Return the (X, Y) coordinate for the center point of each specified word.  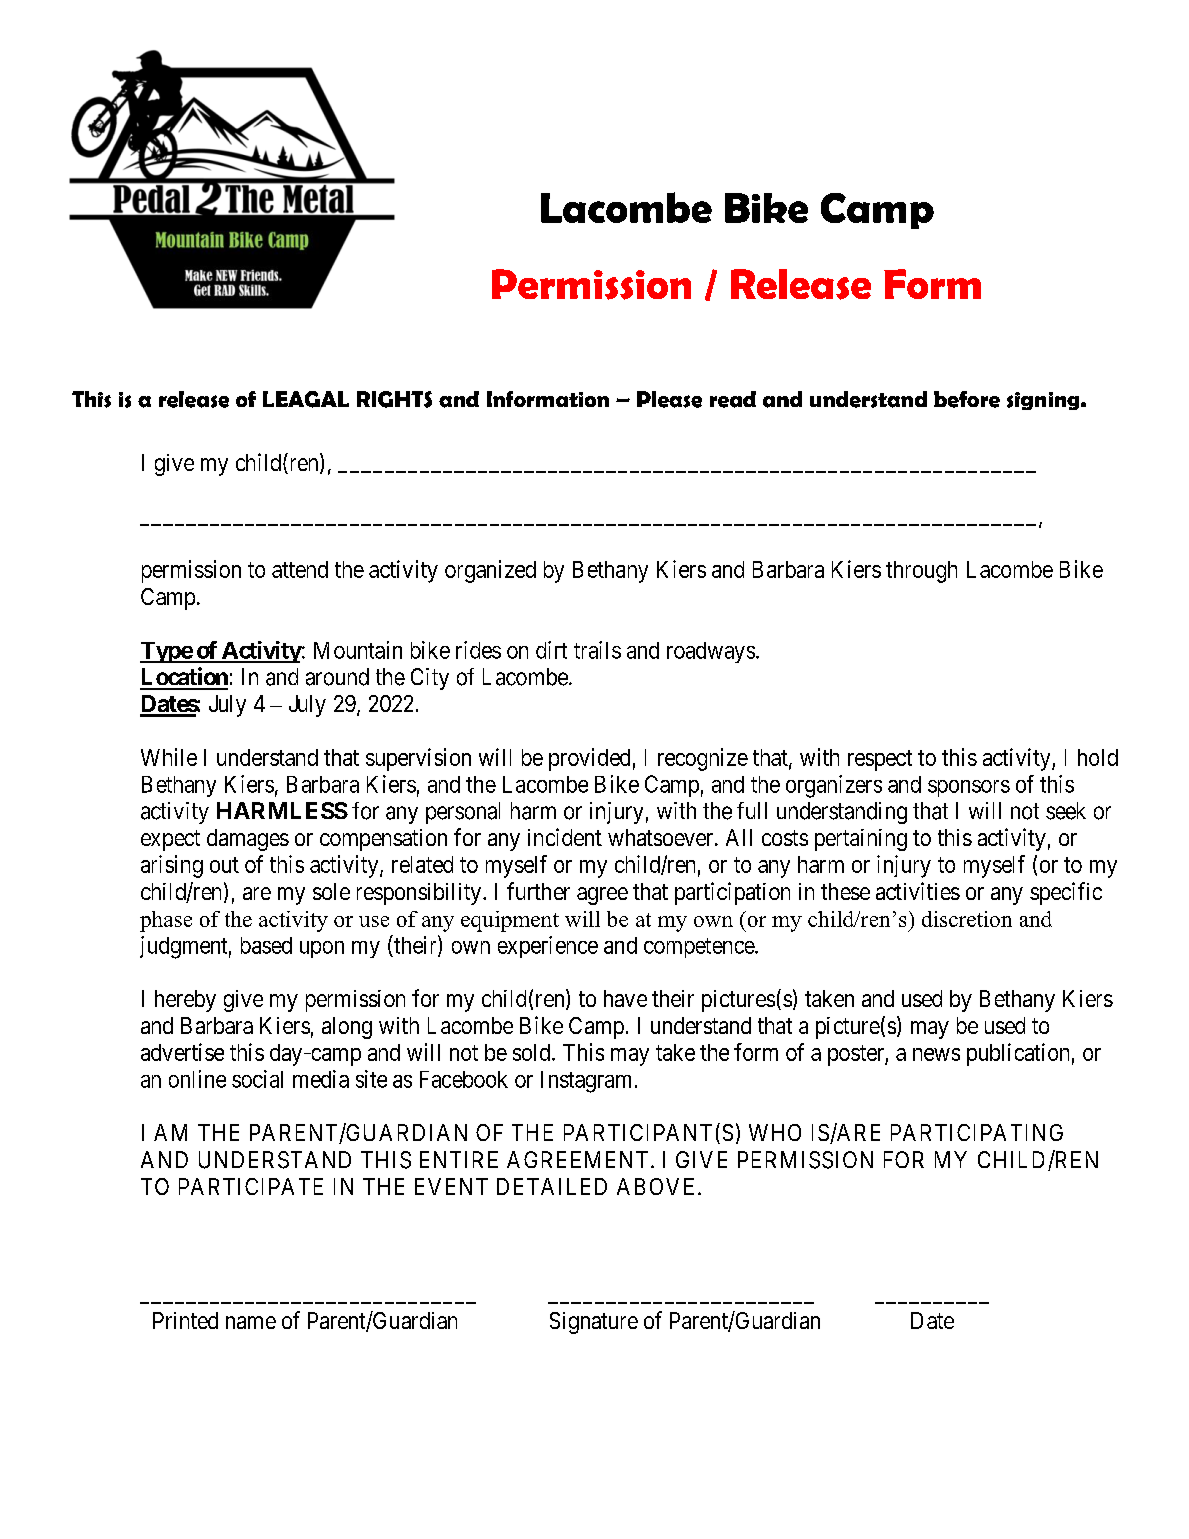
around (337, 677)
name (251, 1322)
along (347, 1028)
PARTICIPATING (977, 1132)
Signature (594, 1323)
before (967, 399)
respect (880, 760)
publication (1018, 1054)
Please (669, 399)
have (625, 998)
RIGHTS (394, 399)
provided (589, 759)
